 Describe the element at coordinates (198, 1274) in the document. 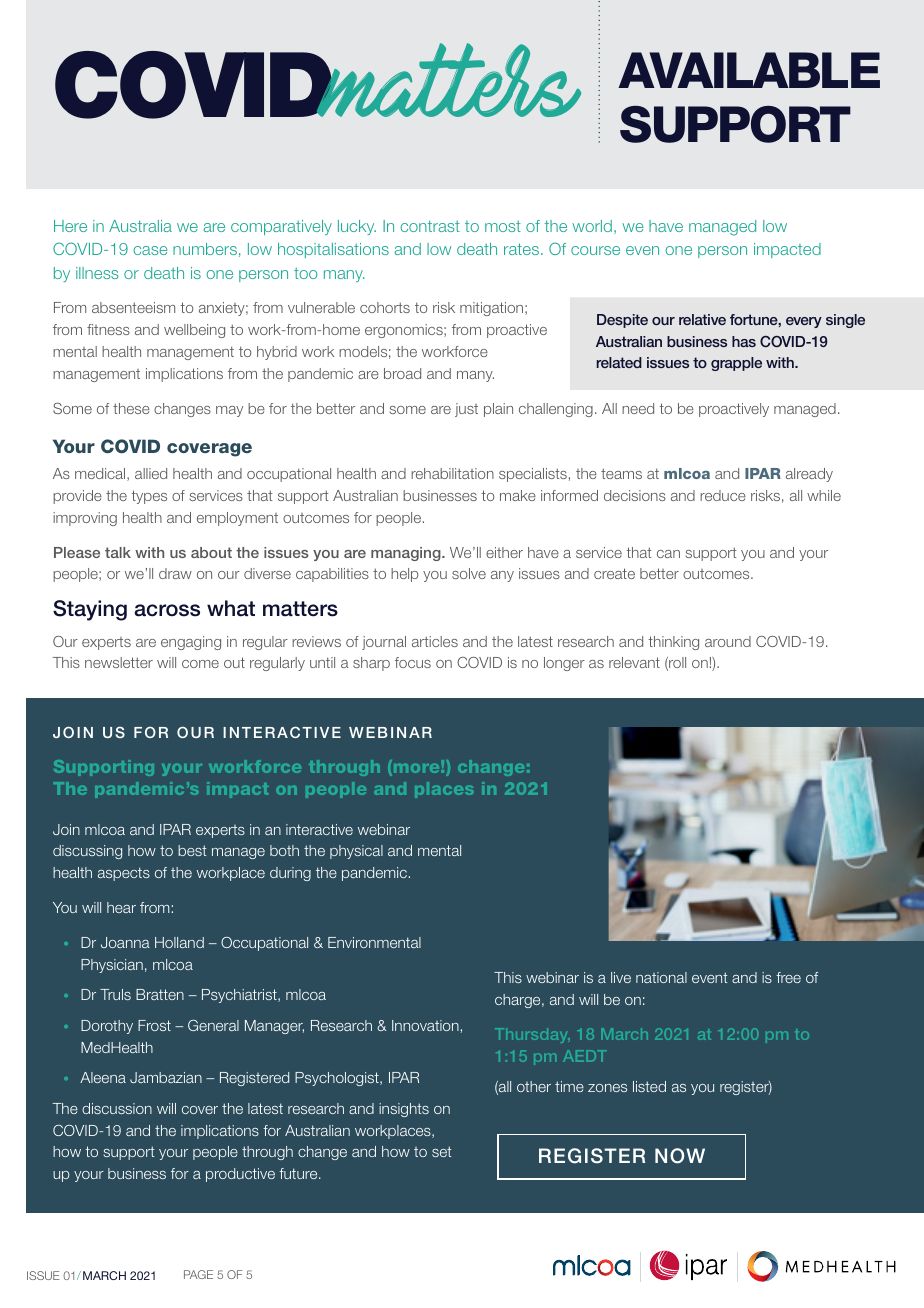

I see `PAGE` at that location.
